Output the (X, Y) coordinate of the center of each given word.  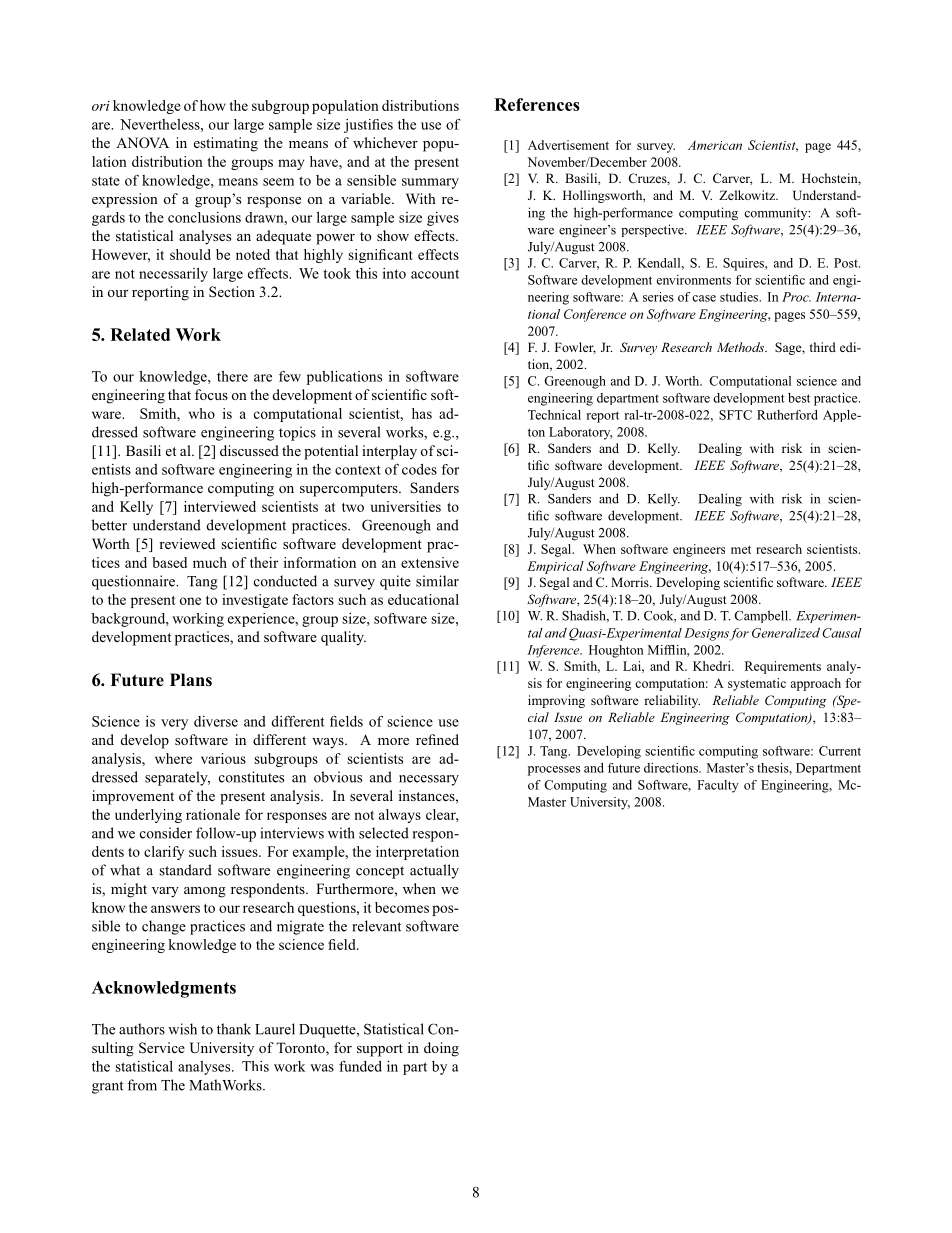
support (380, 1050)
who (202, 413)
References (537, 104)
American (715, 145)
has (422, 413)
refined (437, 739)
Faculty (718, 786)
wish (182, 1029)
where (173, 758)
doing (441, 1049)
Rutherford (787, 415)
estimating (226, 144)
